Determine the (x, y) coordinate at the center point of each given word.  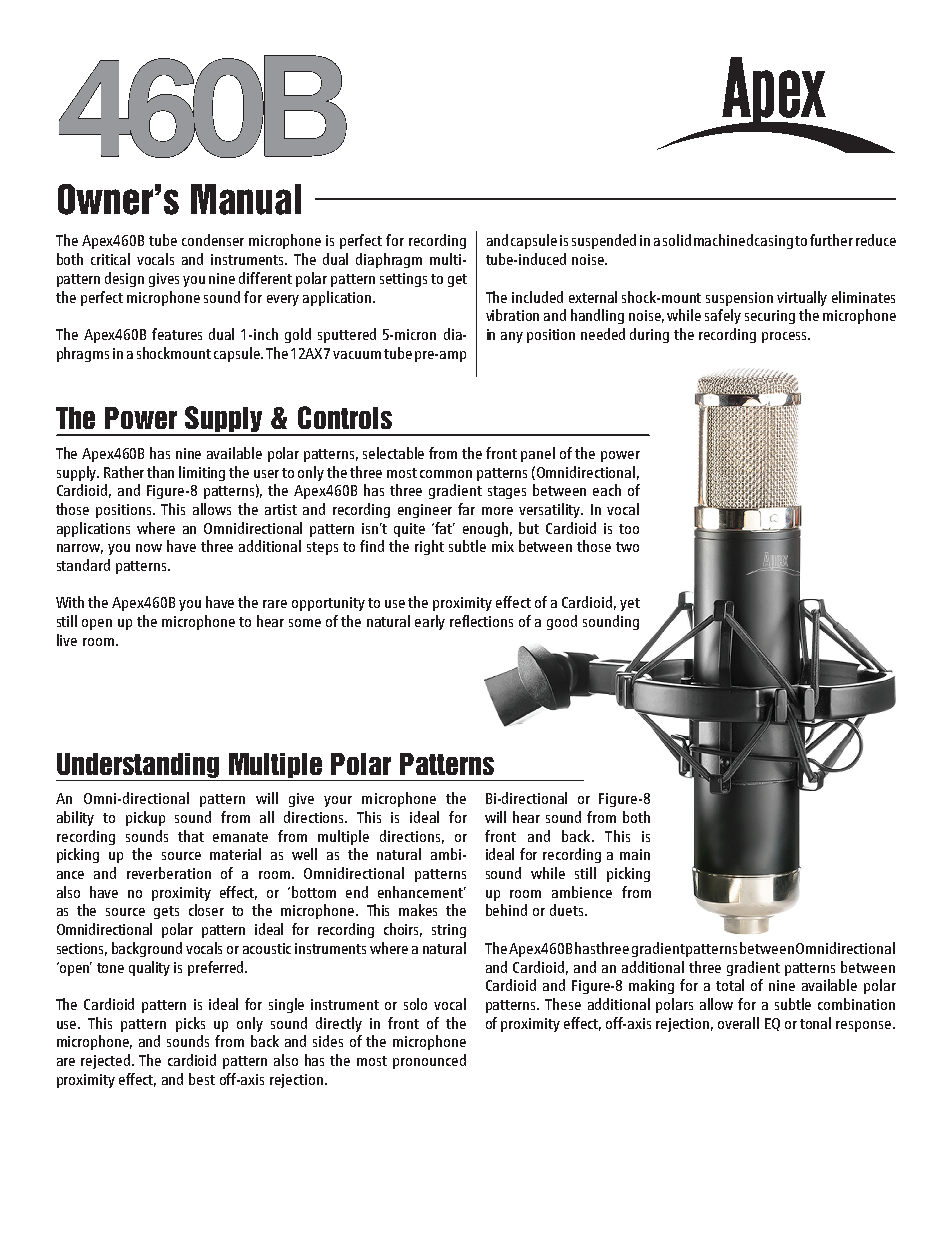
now (149, 548)
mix (503, 546)
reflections (481, 621)
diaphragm (389, 260)
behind (506, 910)
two (627, 547)
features (177, 334)
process (785, 337)
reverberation (169, 873)
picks (190, 1024)
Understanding (138, 765)
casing (774, 242)
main (635, 854)
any (512, 337)
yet (630, 604)
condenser (213, 240)
